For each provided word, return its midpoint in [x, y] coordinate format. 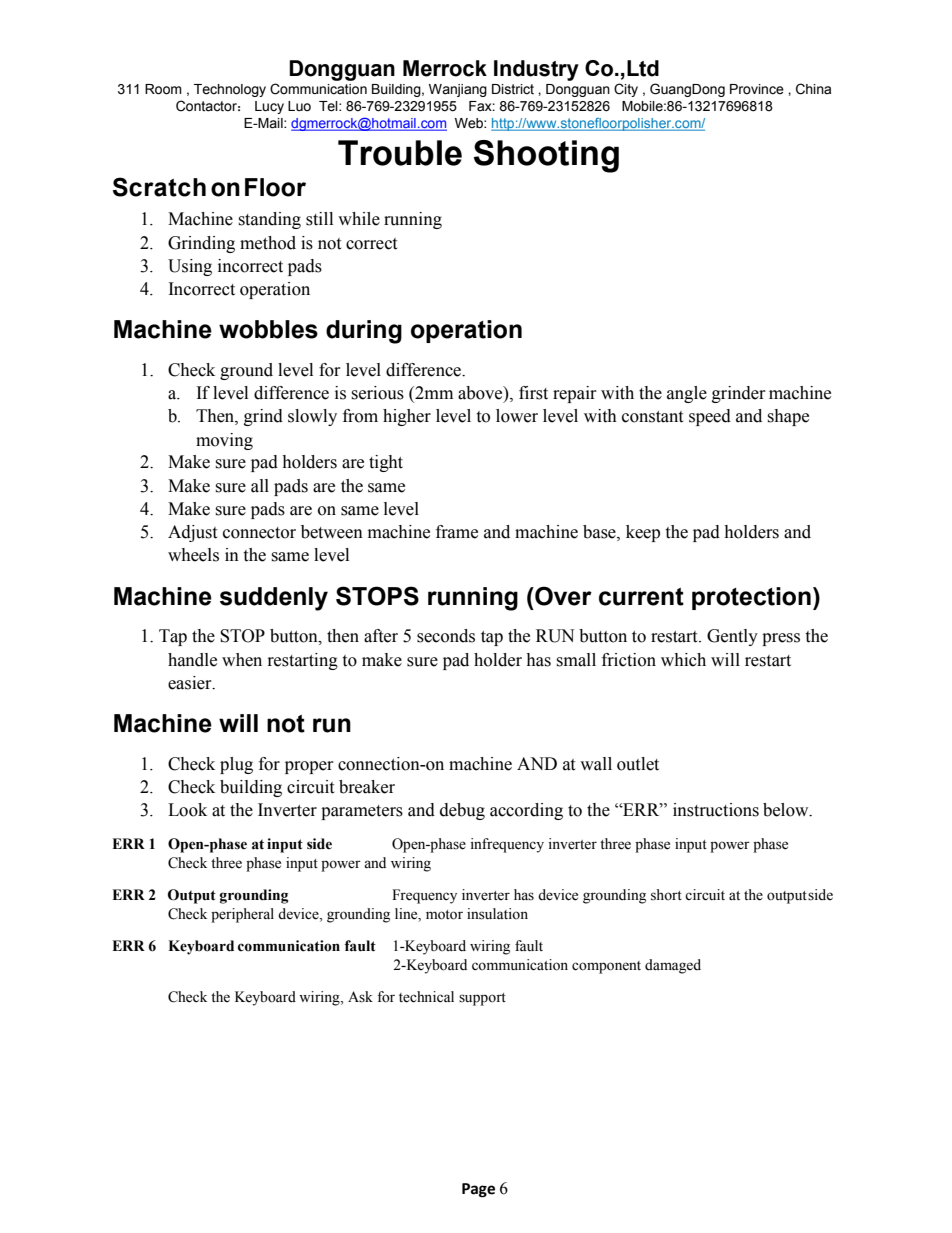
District [513, 89]
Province [757, 89]
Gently [732, 637]
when [242, 660]
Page [478, 1190]
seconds [446, 636]
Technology [230, 90]
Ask [360, 997]
